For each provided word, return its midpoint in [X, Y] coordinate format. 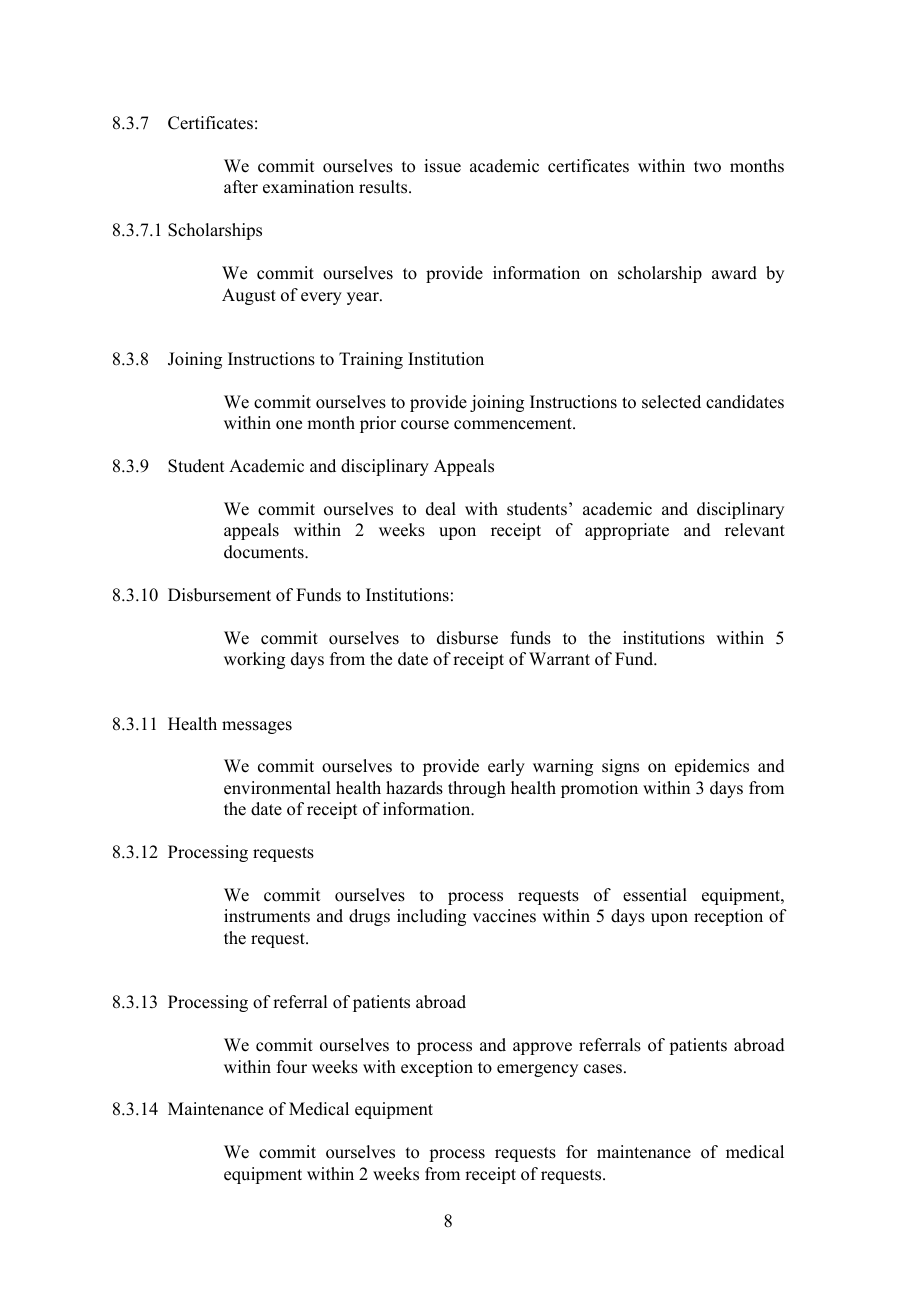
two [707, 167]
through [477, 789]
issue [442, 166]
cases [603, 1069]
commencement [514, 424]
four [292, 1067]
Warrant [559, 658]
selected [671, 402]
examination [308, 187]
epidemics [712, 767]
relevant [755, 530]
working [254, 660]
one [289, 425]
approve [542, 1048]
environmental [277, 788]
